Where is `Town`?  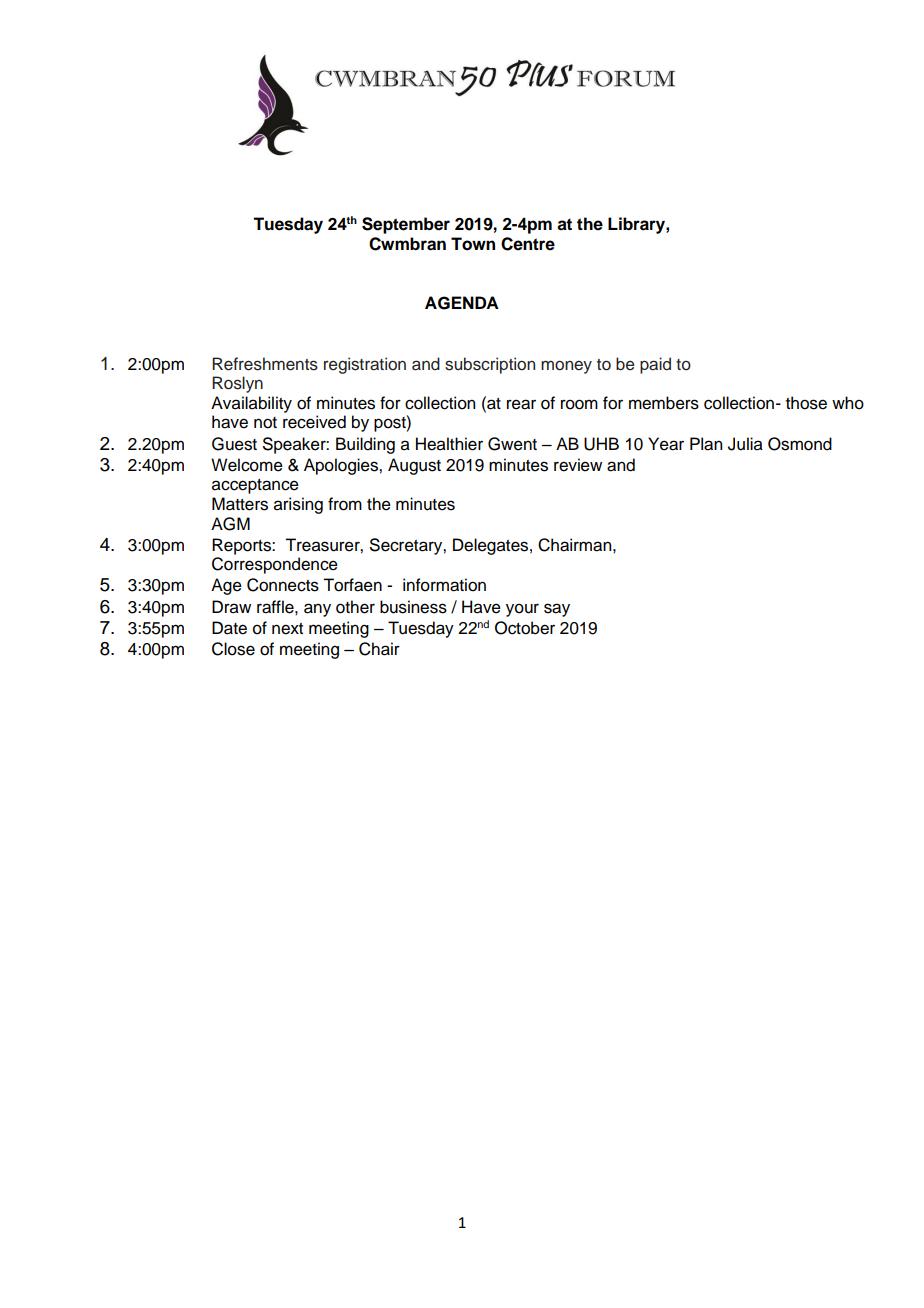 Town is located at coordinates (473, 244).
